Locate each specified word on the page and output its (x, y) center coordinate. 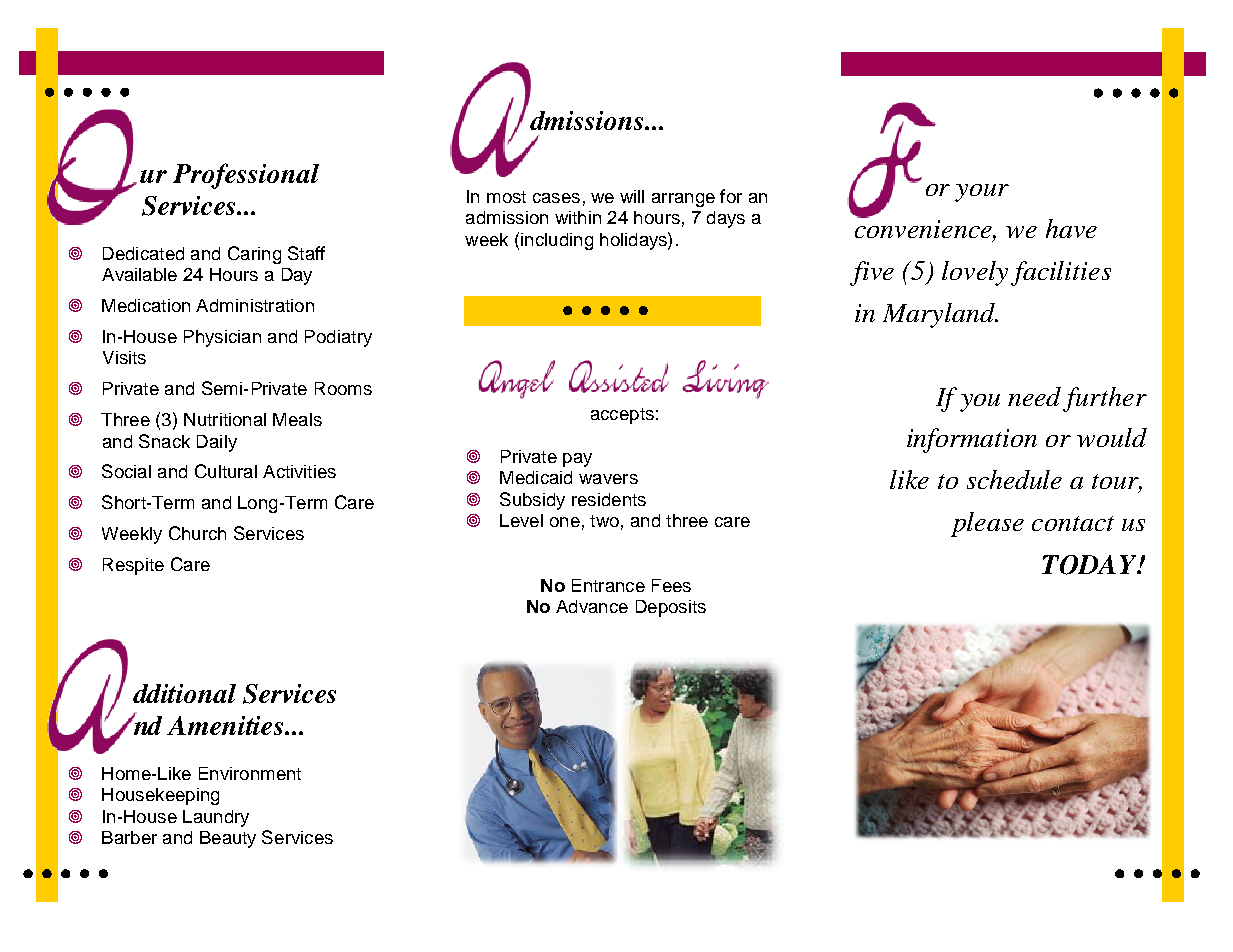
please (987, 524)
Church (197, 533)
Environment (250, 773)
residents (609, 499)
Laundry (216, 818)
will (632, 196)
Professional (246, 176)
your (982, 193)
